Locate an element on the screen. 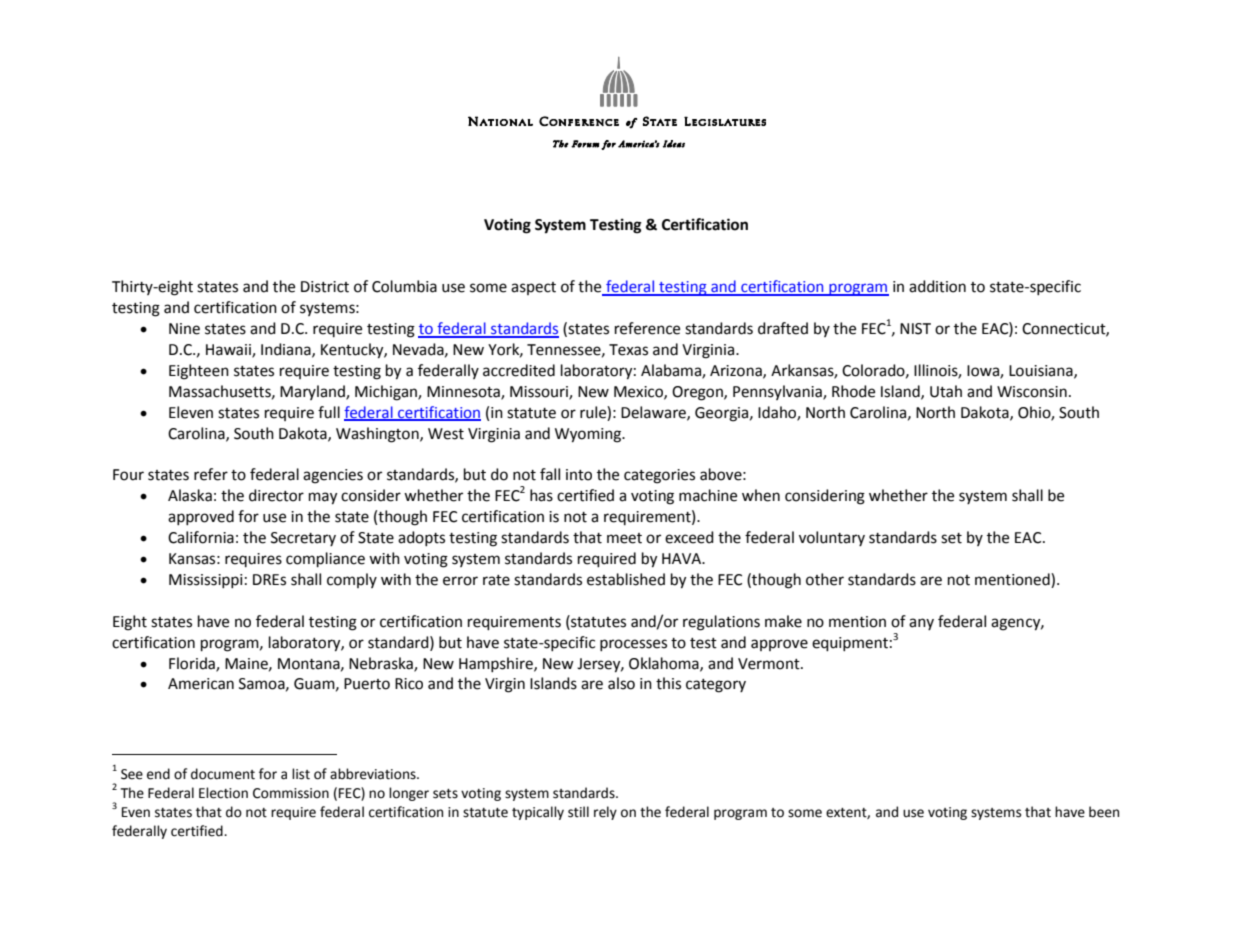 This screenshot has height=952, width=1233. California is located at coordinates (201, 537).
